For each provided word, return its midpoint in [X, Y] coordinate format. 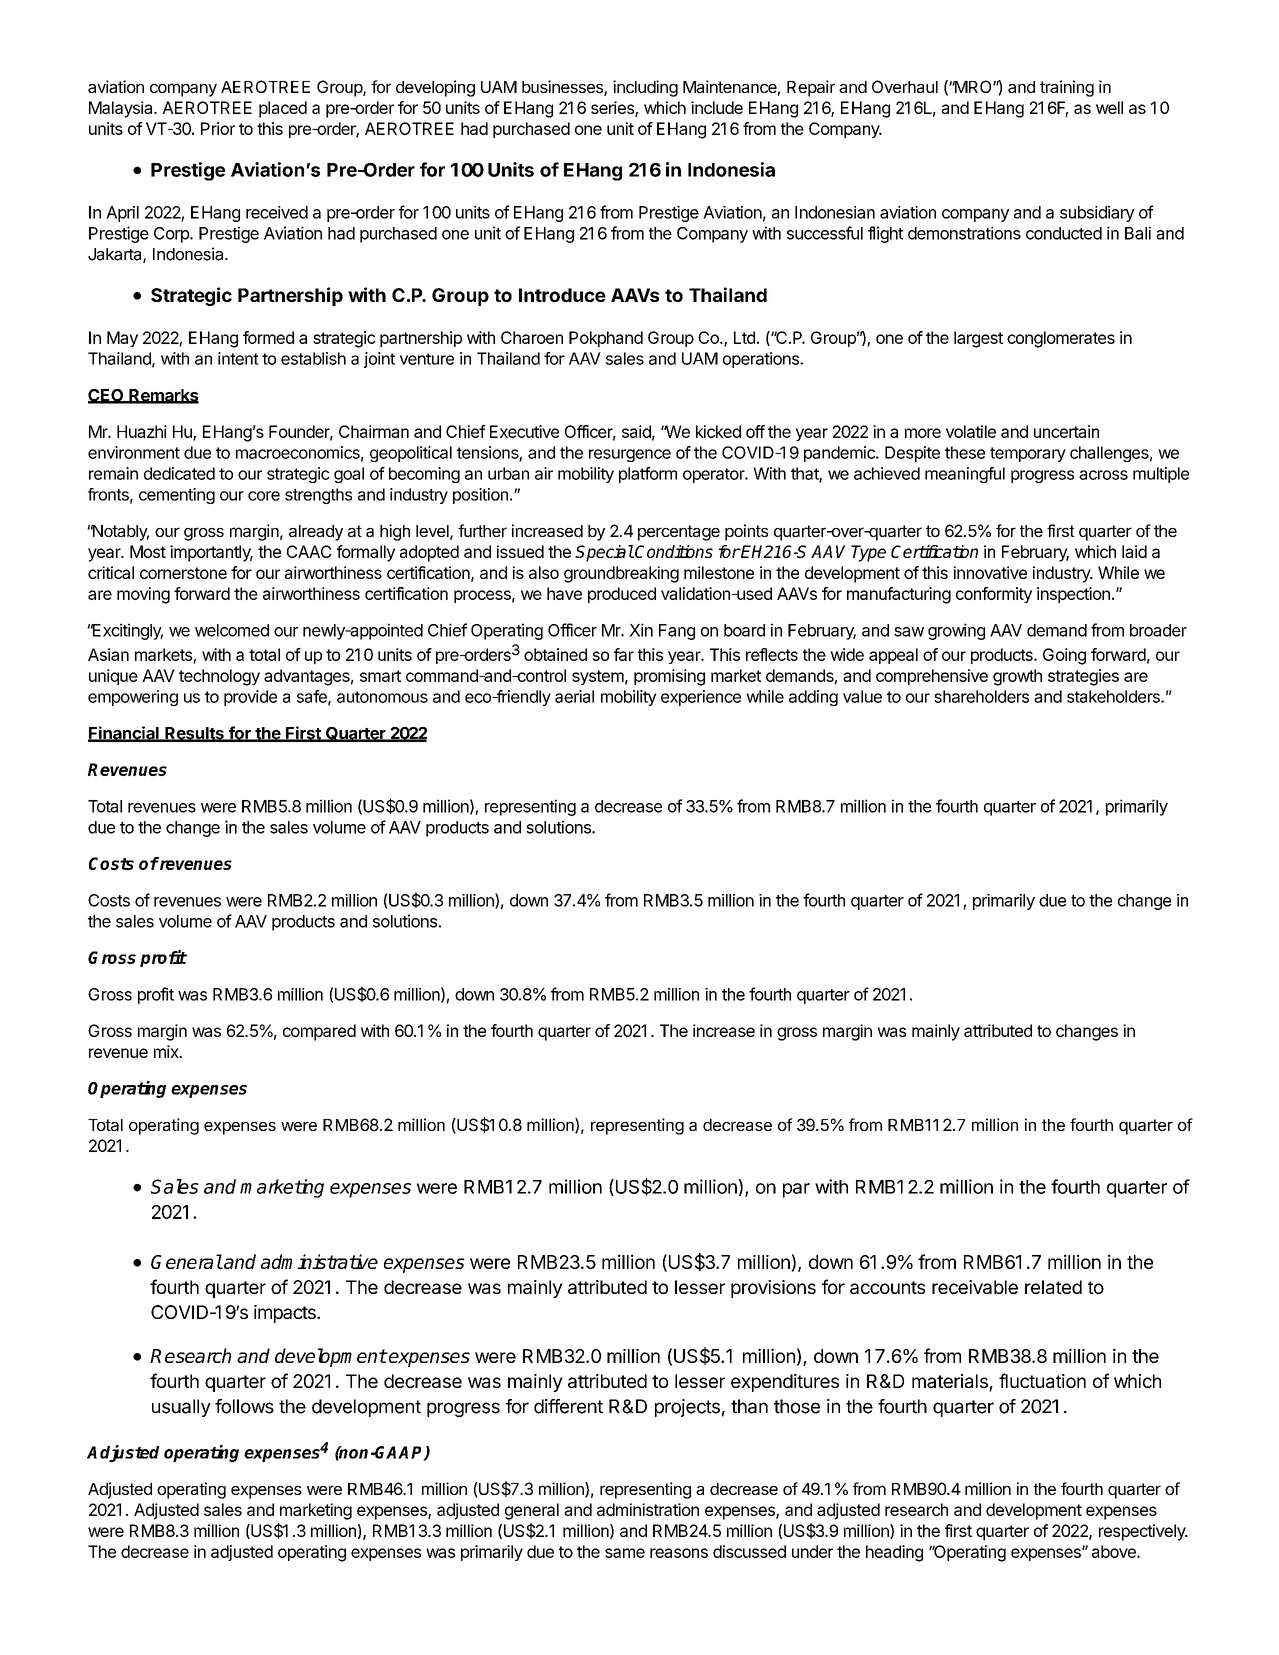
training [1067, 88]
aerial [574, 696]
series [613, 109]
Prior [218, 128]
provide [250, 698]
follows [244, 1406]
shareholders [981, 696]
